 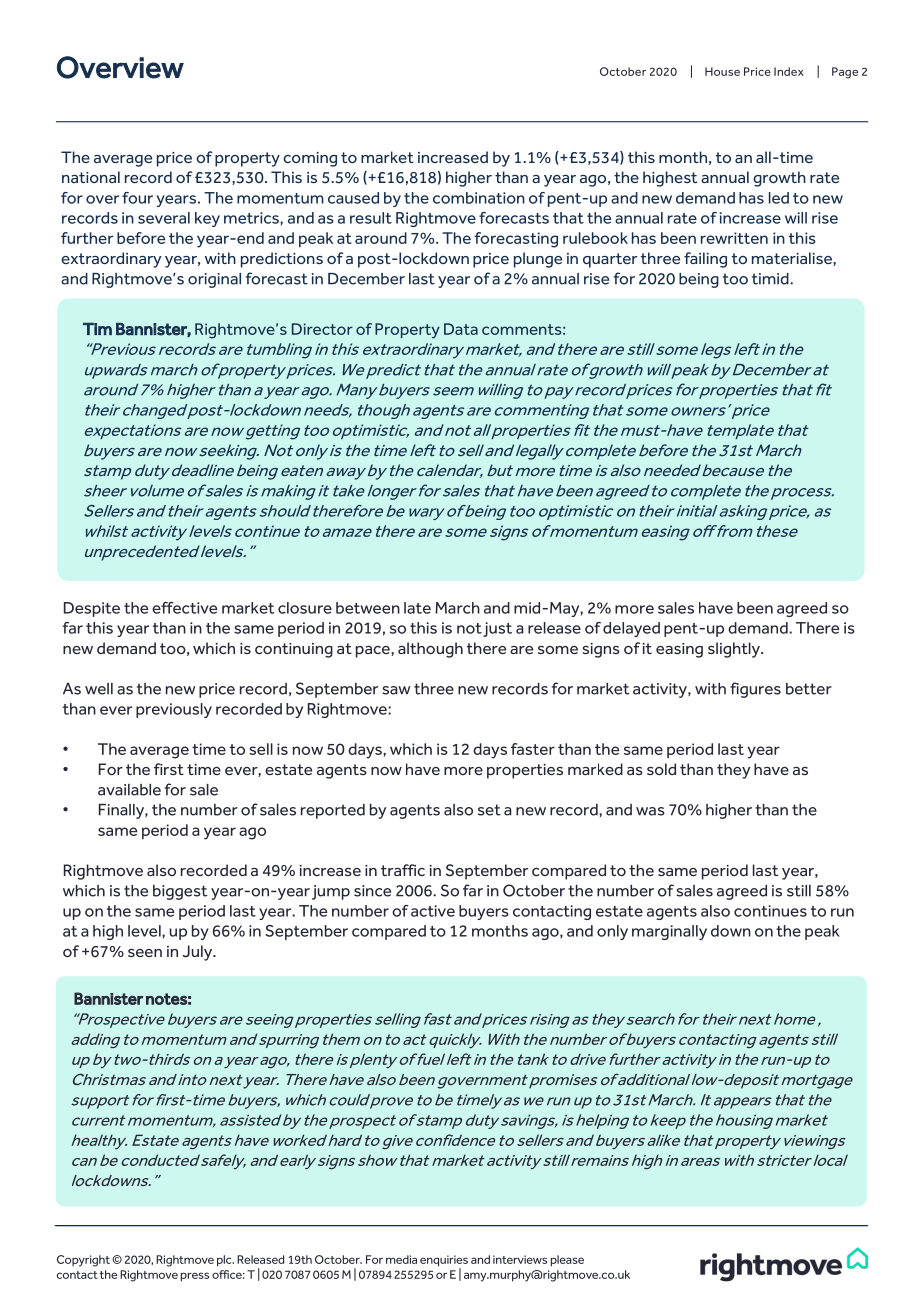 What do you see at coordinates (195, 1277) in the document?
I see `press` at bounding box center [195, 1277].
